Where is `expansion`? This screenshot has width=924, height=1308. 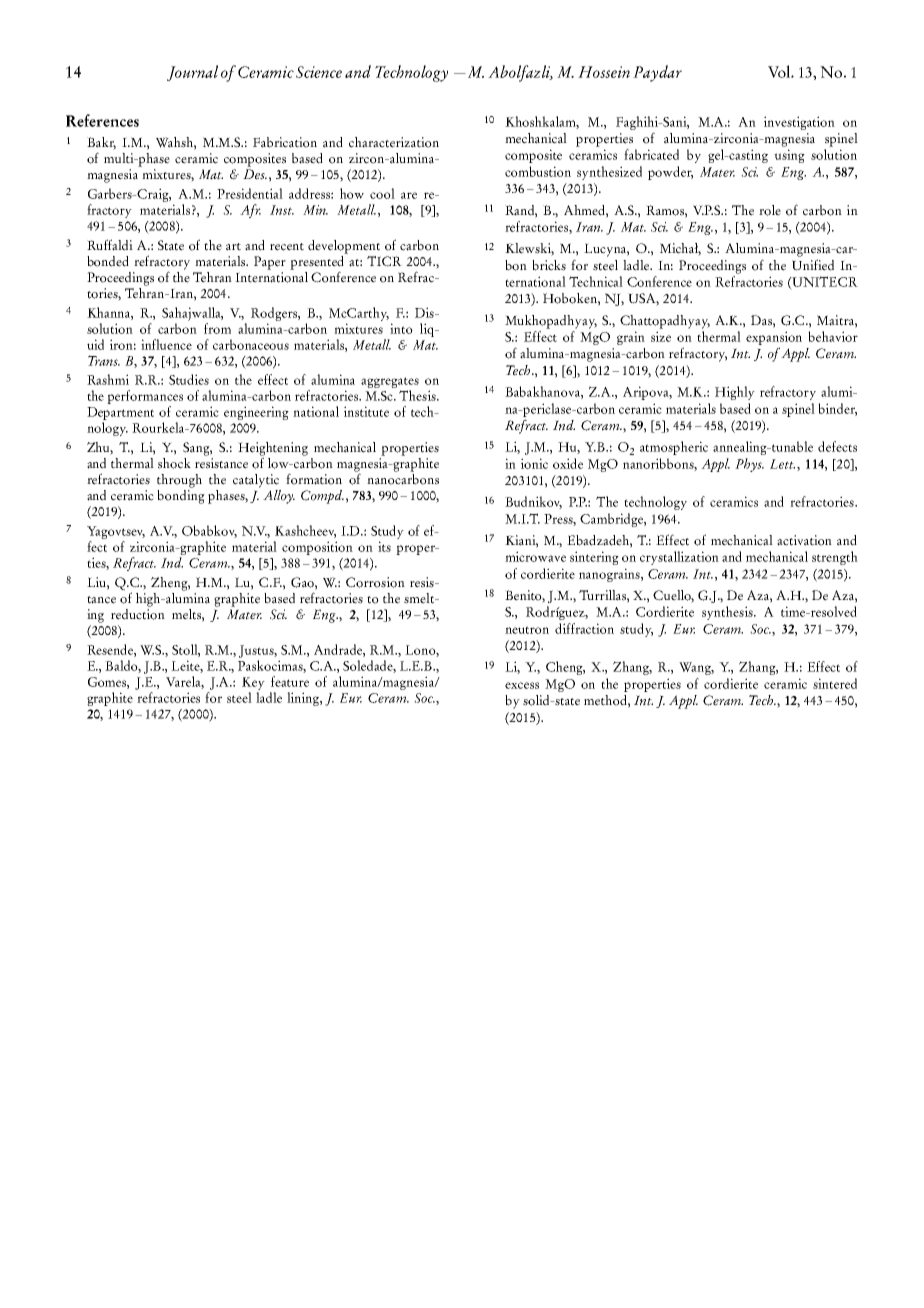 expansion is located at coordinates (774, 339).
